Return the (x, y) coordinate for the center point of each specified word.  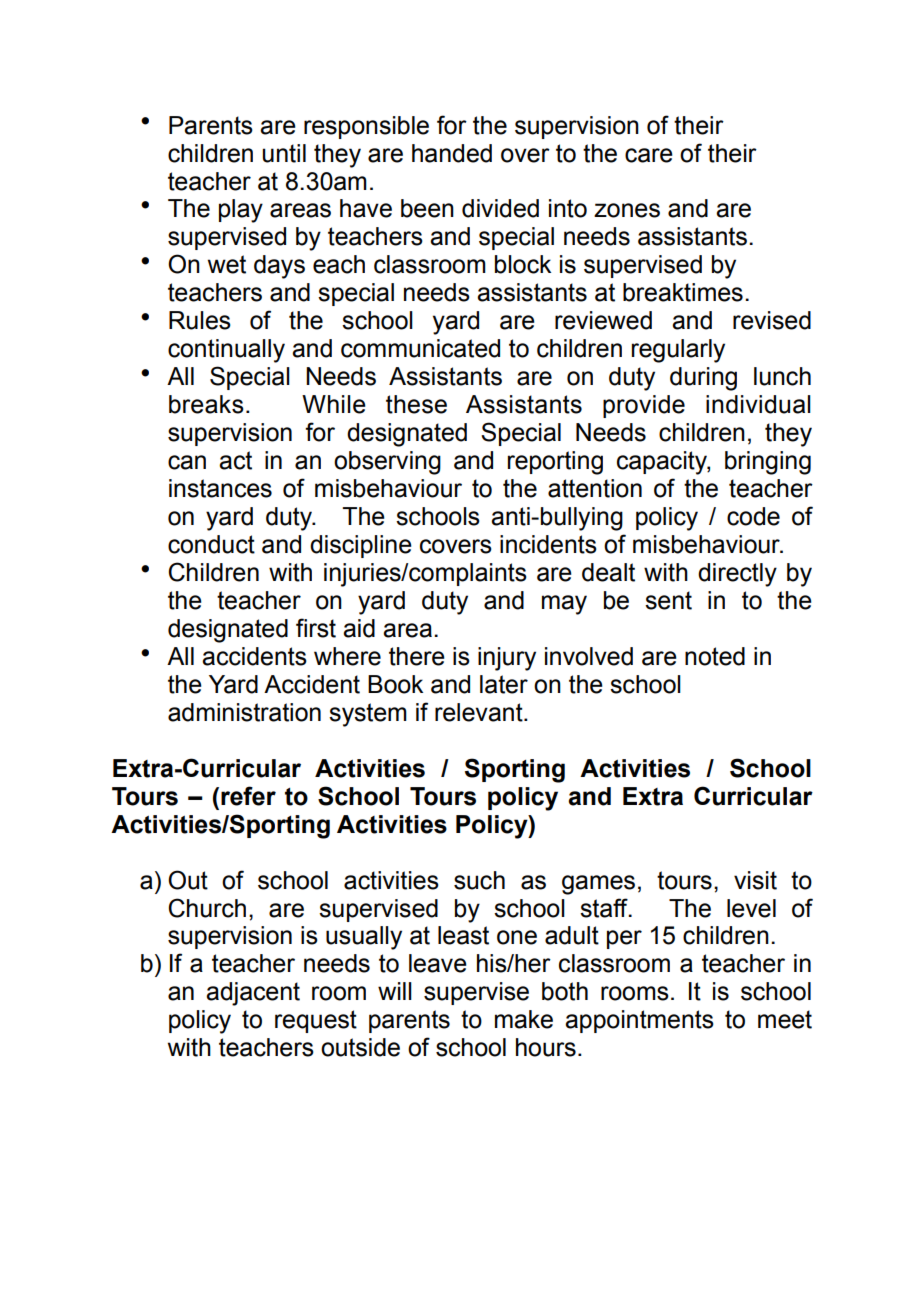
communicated (420, 348)
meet (785, 1019)
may (564, 605)
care (649, 155)
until (284, 153)
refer (248, 796)
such (479, 880)
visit (755, 880)
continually (226, 351)
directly (737, 575)
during (703, 379)
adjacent (253, 994)
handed (452, 153)
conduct (211, 544)
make (524, 1019)
